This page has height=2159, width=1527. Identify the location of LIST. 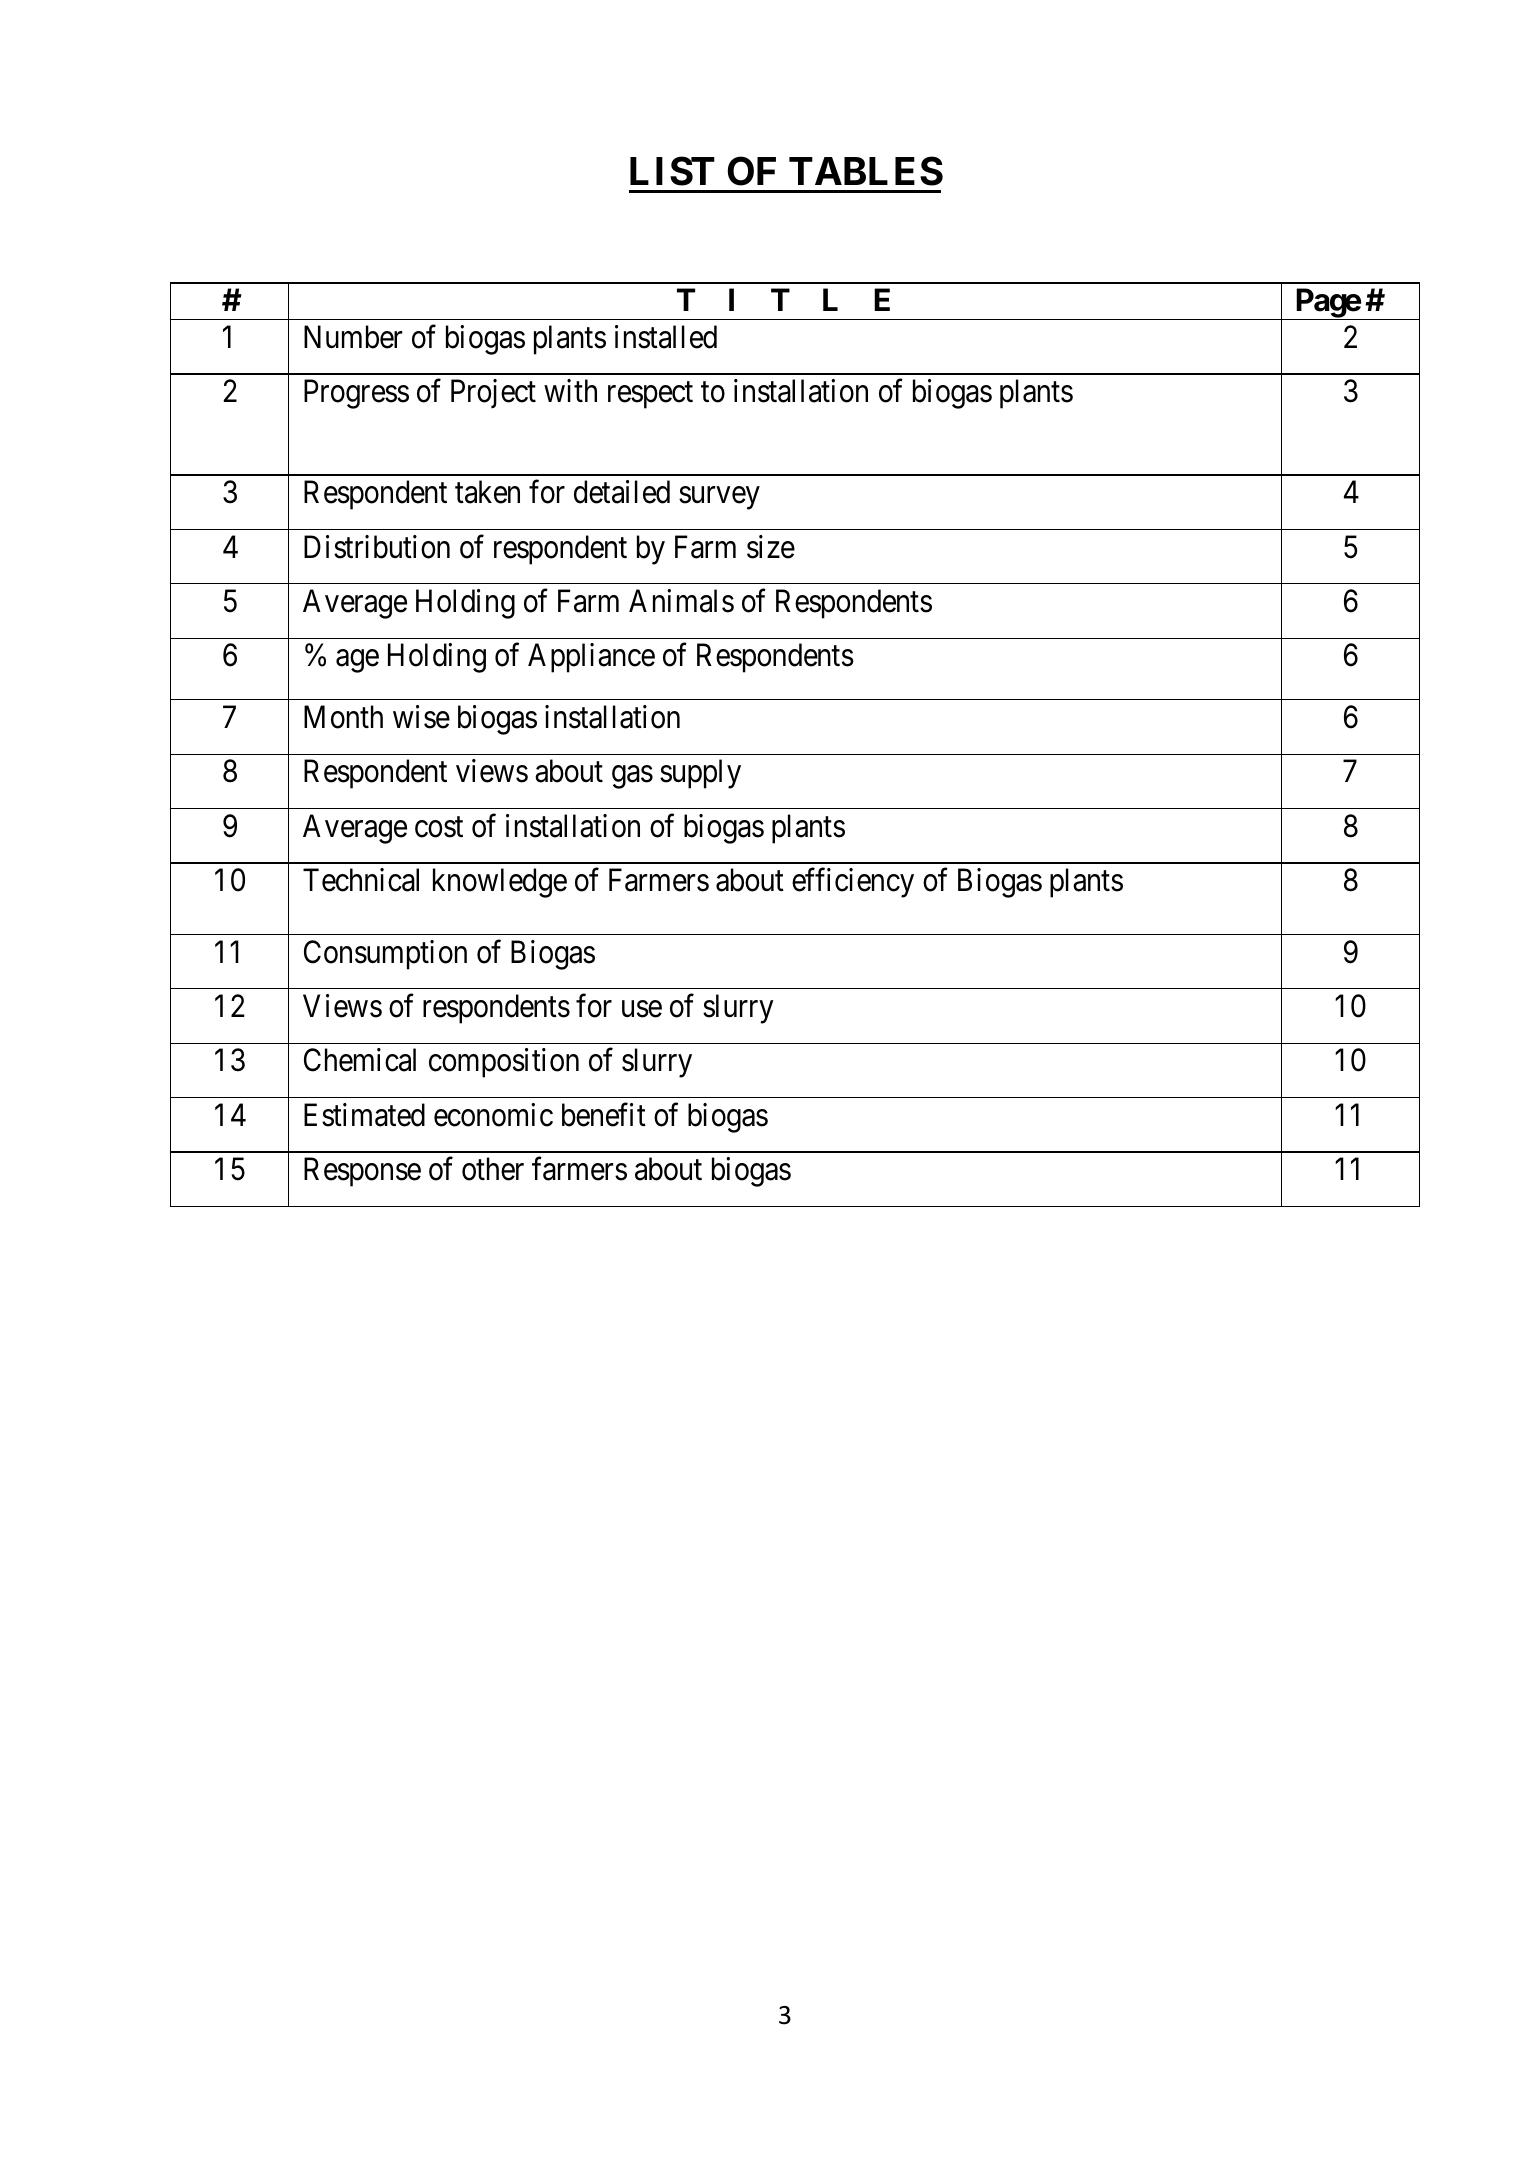
(672, 171).
